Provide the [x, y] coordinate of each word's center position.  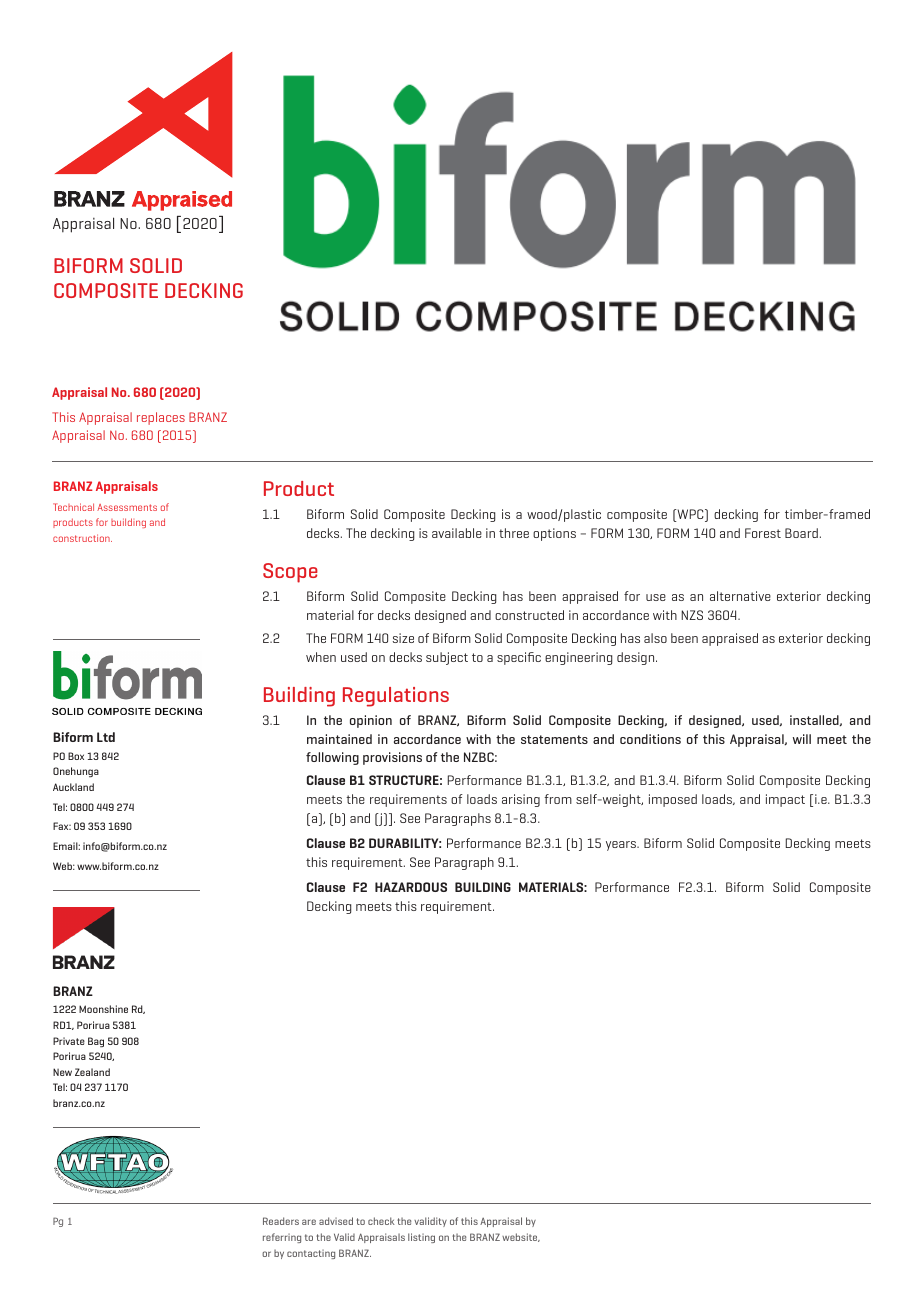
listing [421, 1238]
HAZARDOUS [411, 887]
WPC [690, 515]
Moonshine [103, 1009]
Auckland [73, 787]
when [321, 657]
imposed [673, 800]
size [403, 638]
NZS [692, 615]
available [457, 533]
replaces [161, 418]
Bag [96, 1042]
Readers [281, 1221]
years [622, 846]
